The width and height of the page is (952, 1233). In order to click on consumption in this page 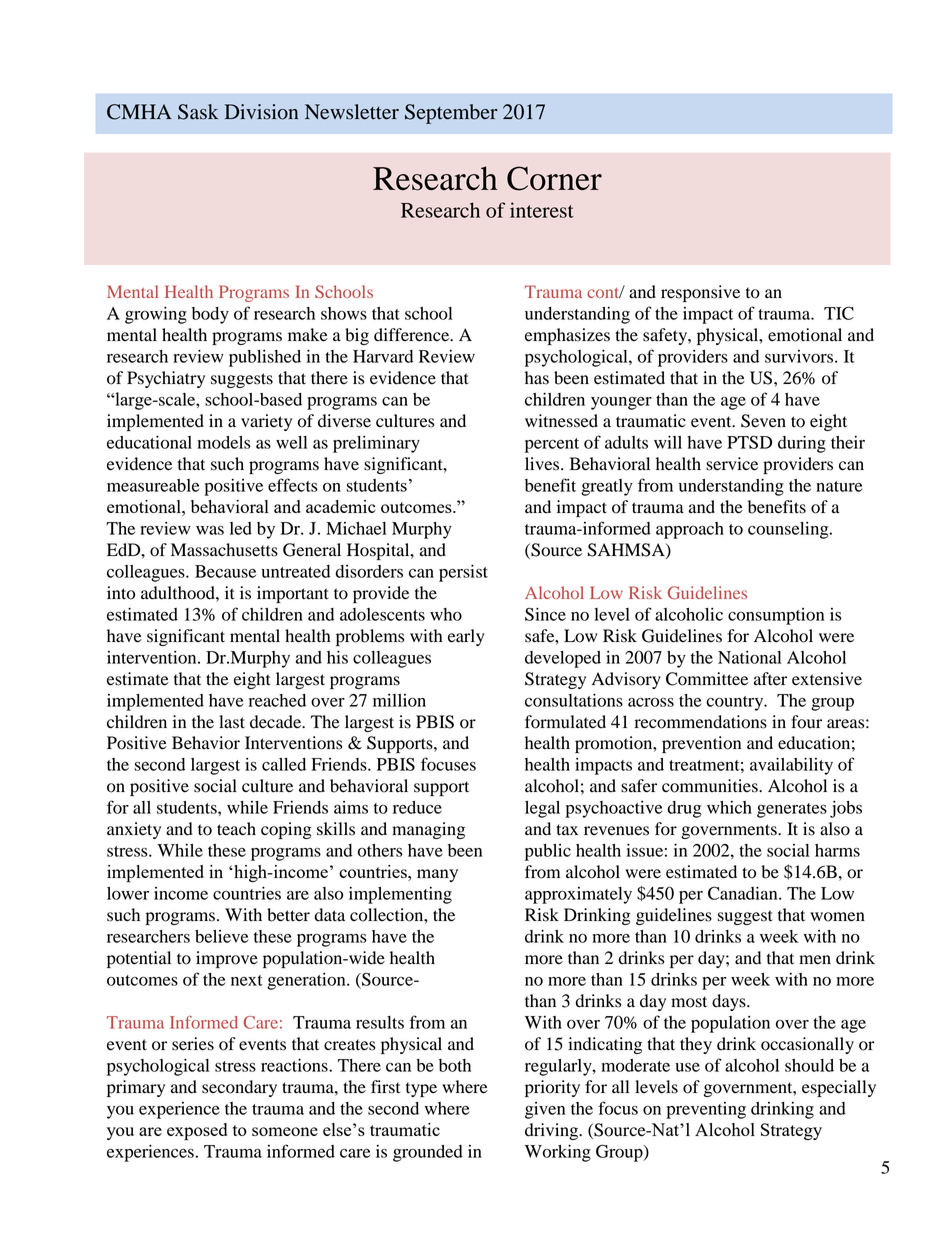, I will do `click(776, 616)`.
